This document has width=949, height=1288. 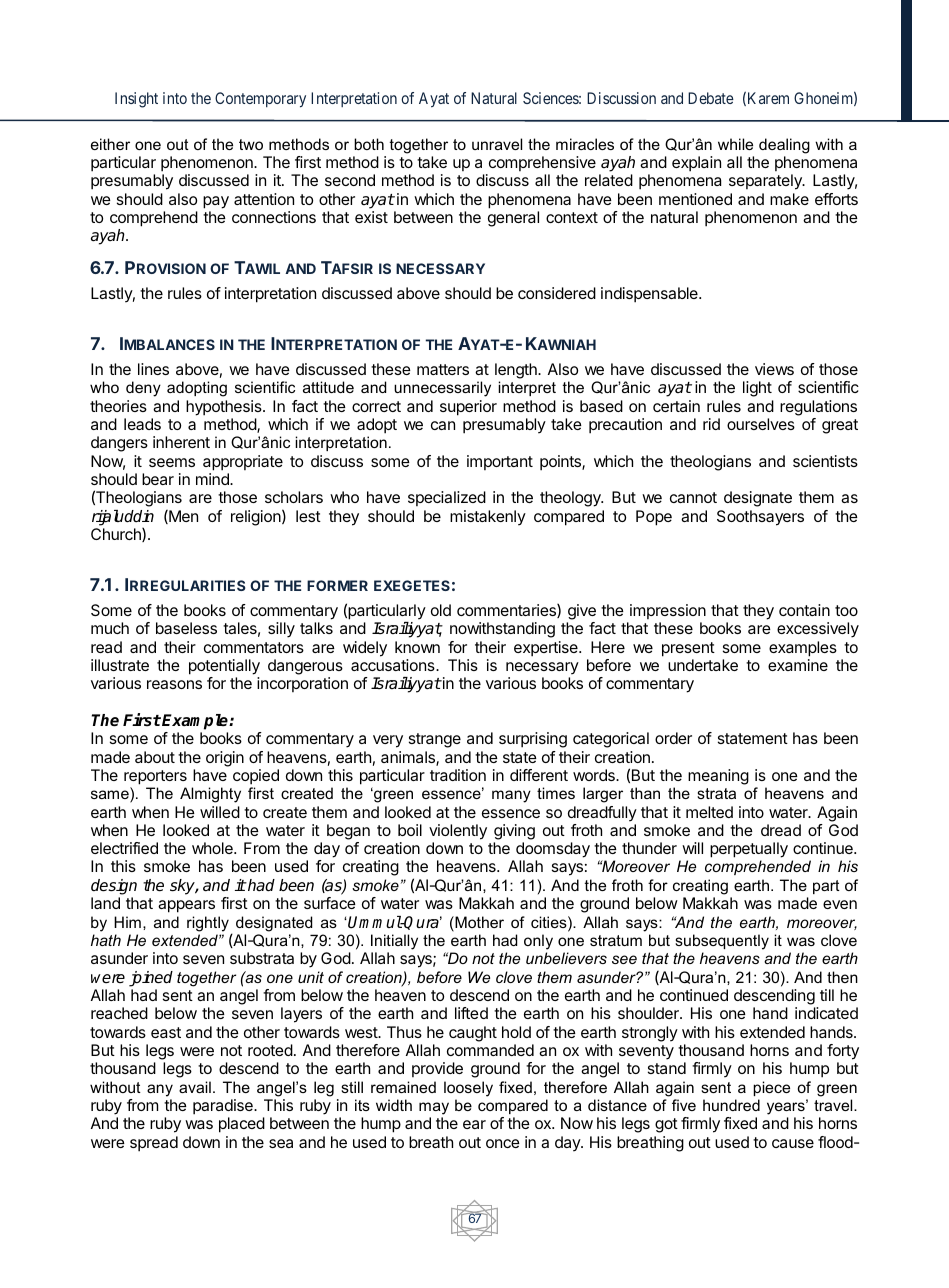 What do you see at coordinates (497, 144) in the document?
I see `unravel` at bounding box center [497, 144].
